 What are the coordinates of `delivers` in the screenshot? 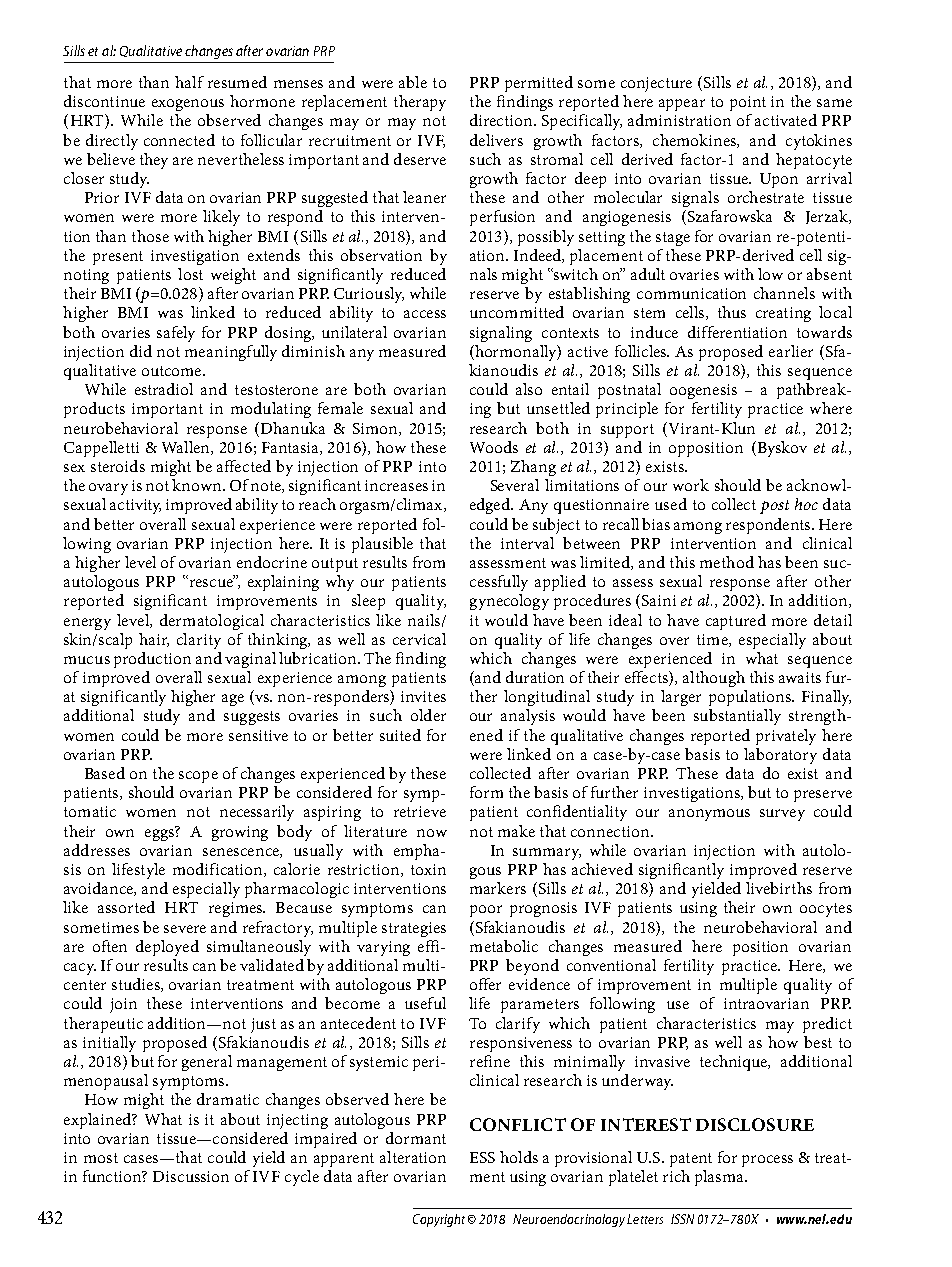 It's located at (496, 140).
